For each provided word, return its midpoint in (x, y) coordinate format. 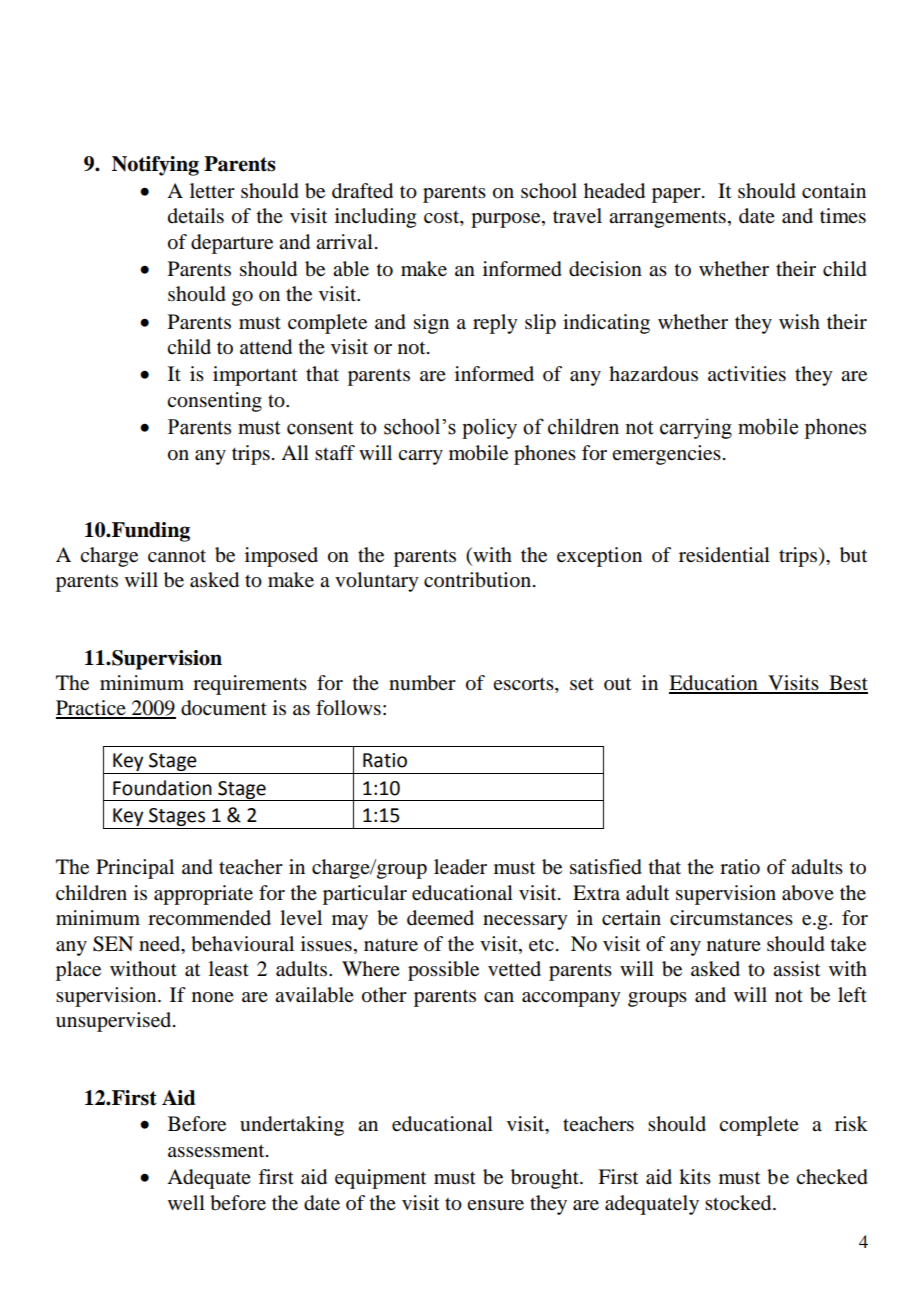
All (295, 452)
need (161, 944)
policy (489, 428)
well (186, 1202)
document (224, 708)
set (582, 684)
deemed (440, 918)
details (196, 216)
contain (834, 191)
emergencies (666, 455)
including (375, 218)
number (422, 683)
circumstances (731, 918)
